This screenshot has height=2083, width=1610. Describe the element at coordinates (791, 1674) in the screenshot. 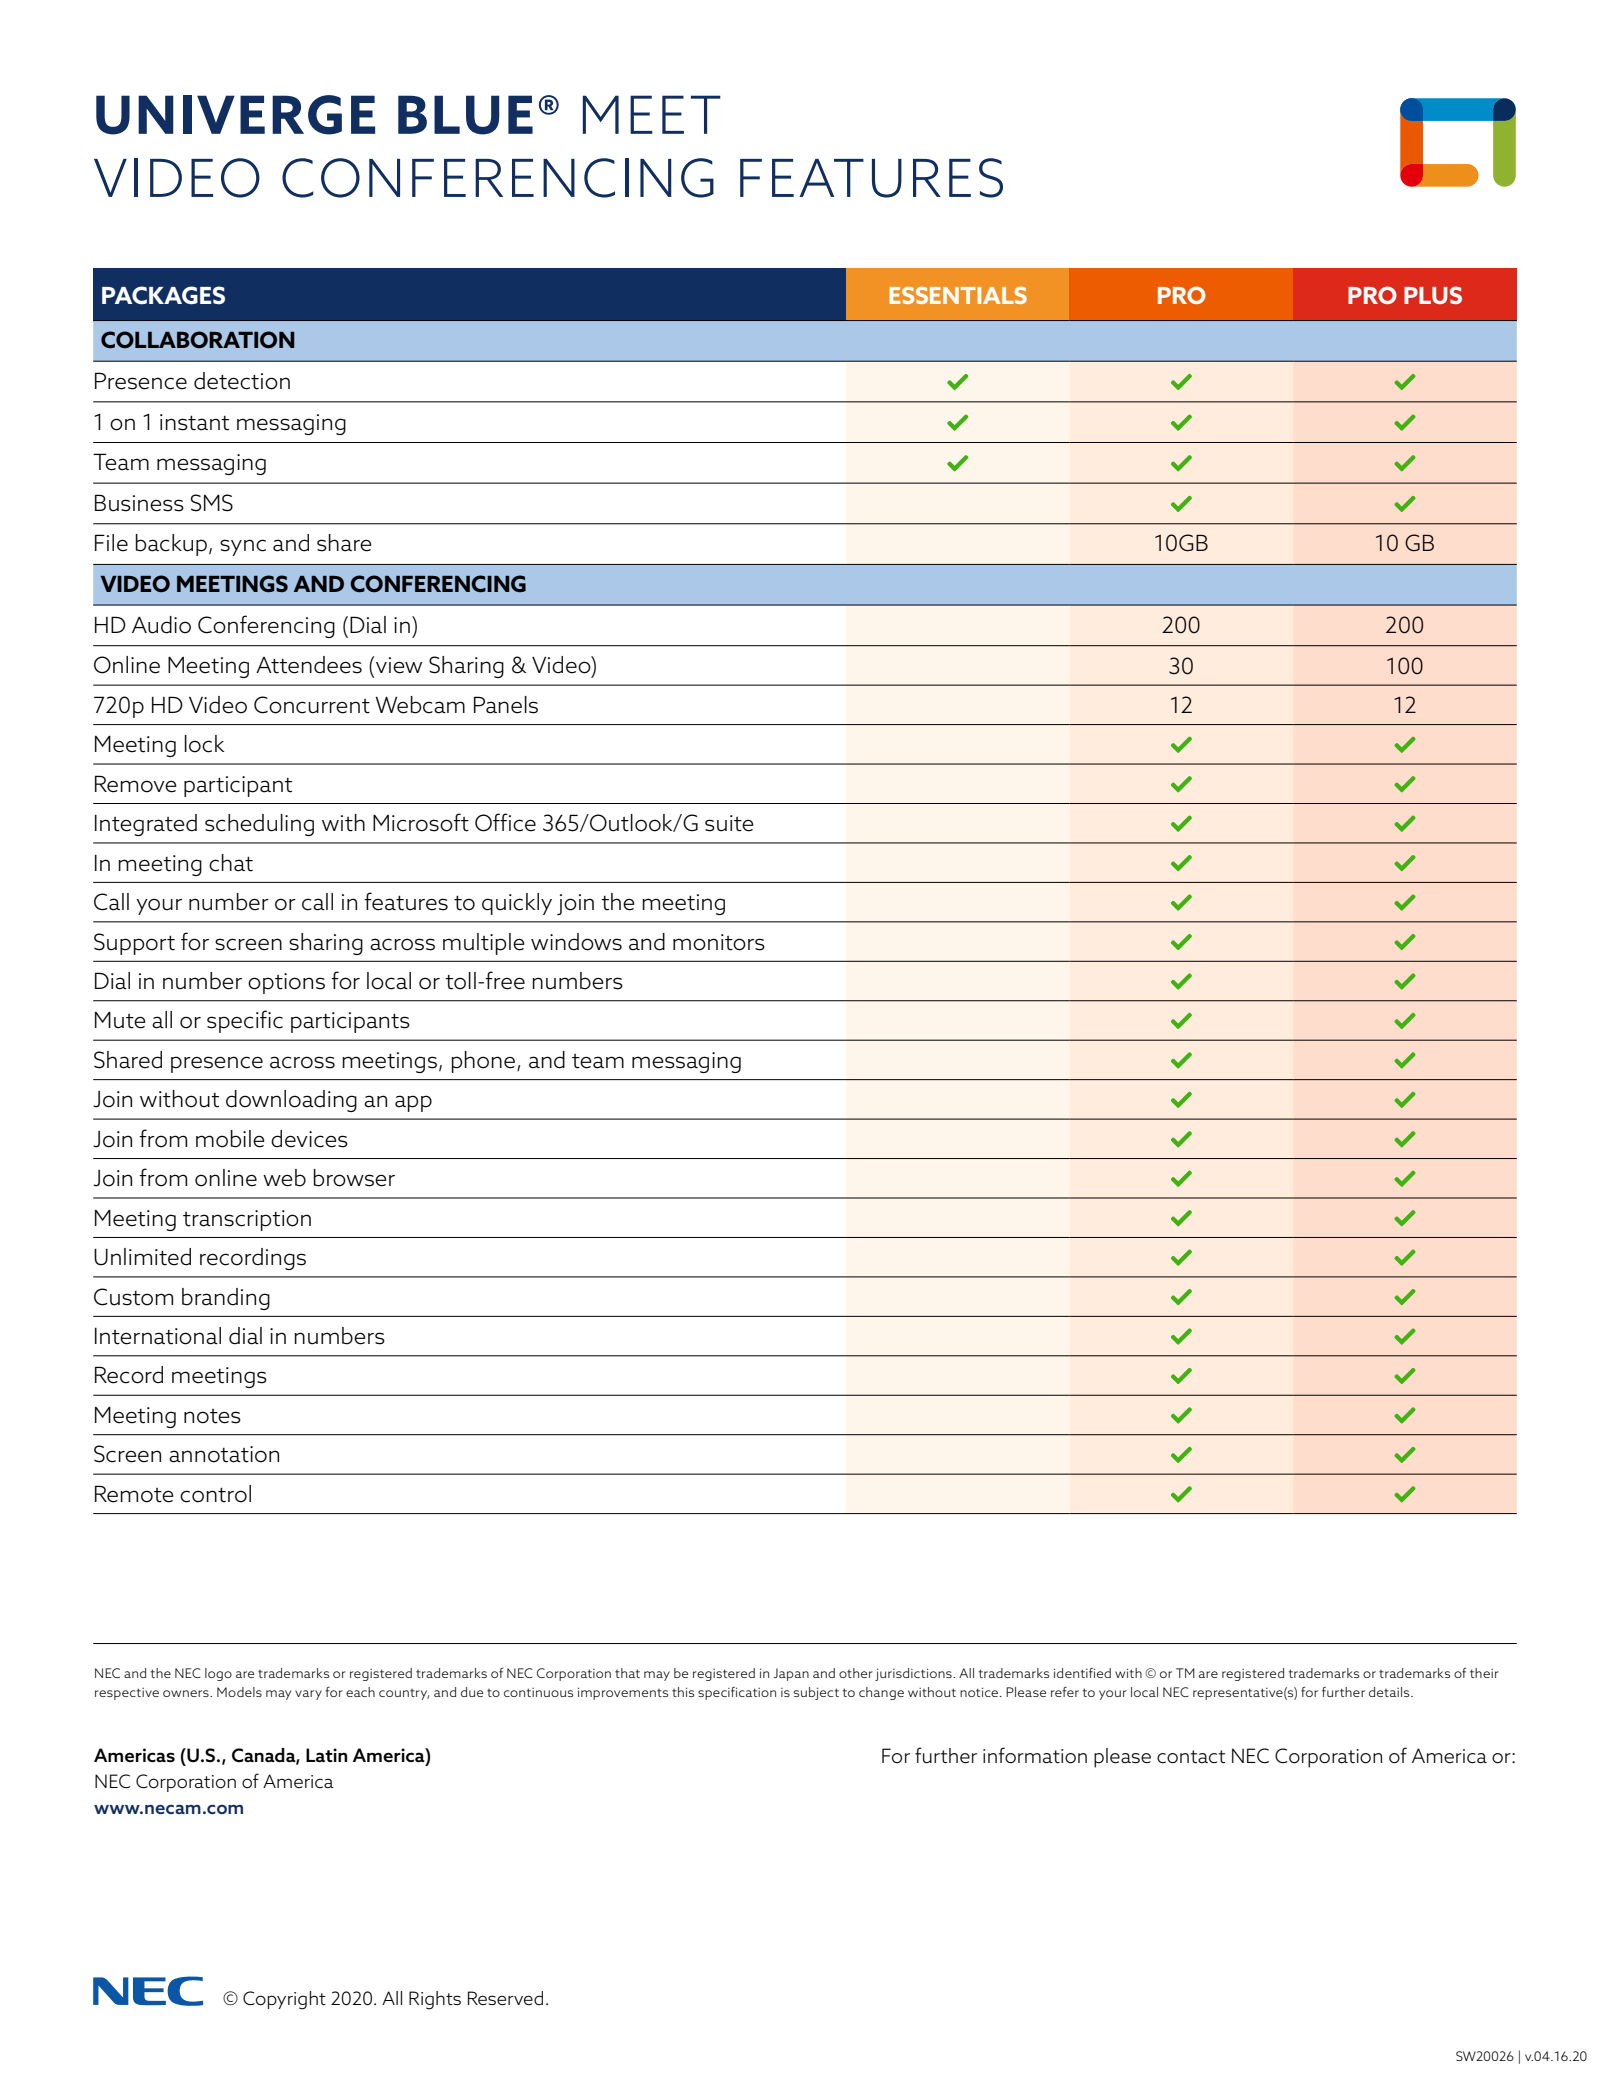

I see `Japan` at that location.
